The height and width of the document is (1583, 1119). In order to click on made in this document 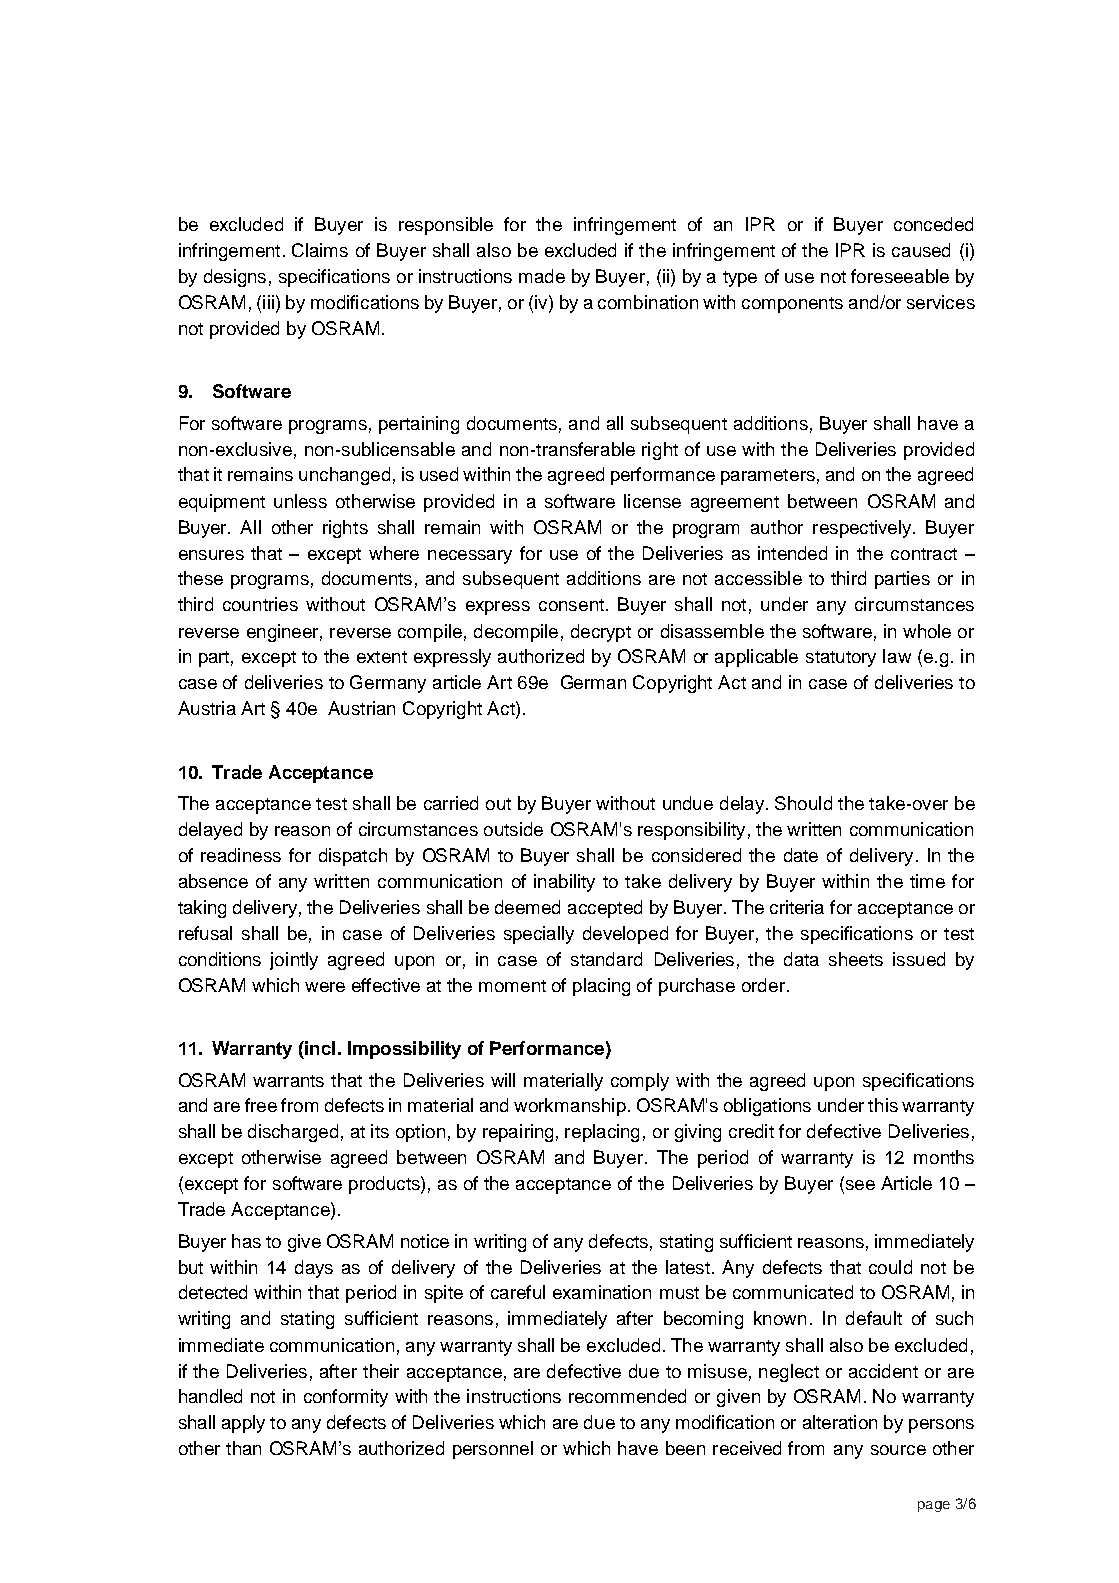, I will do `click(542, 276)`.
